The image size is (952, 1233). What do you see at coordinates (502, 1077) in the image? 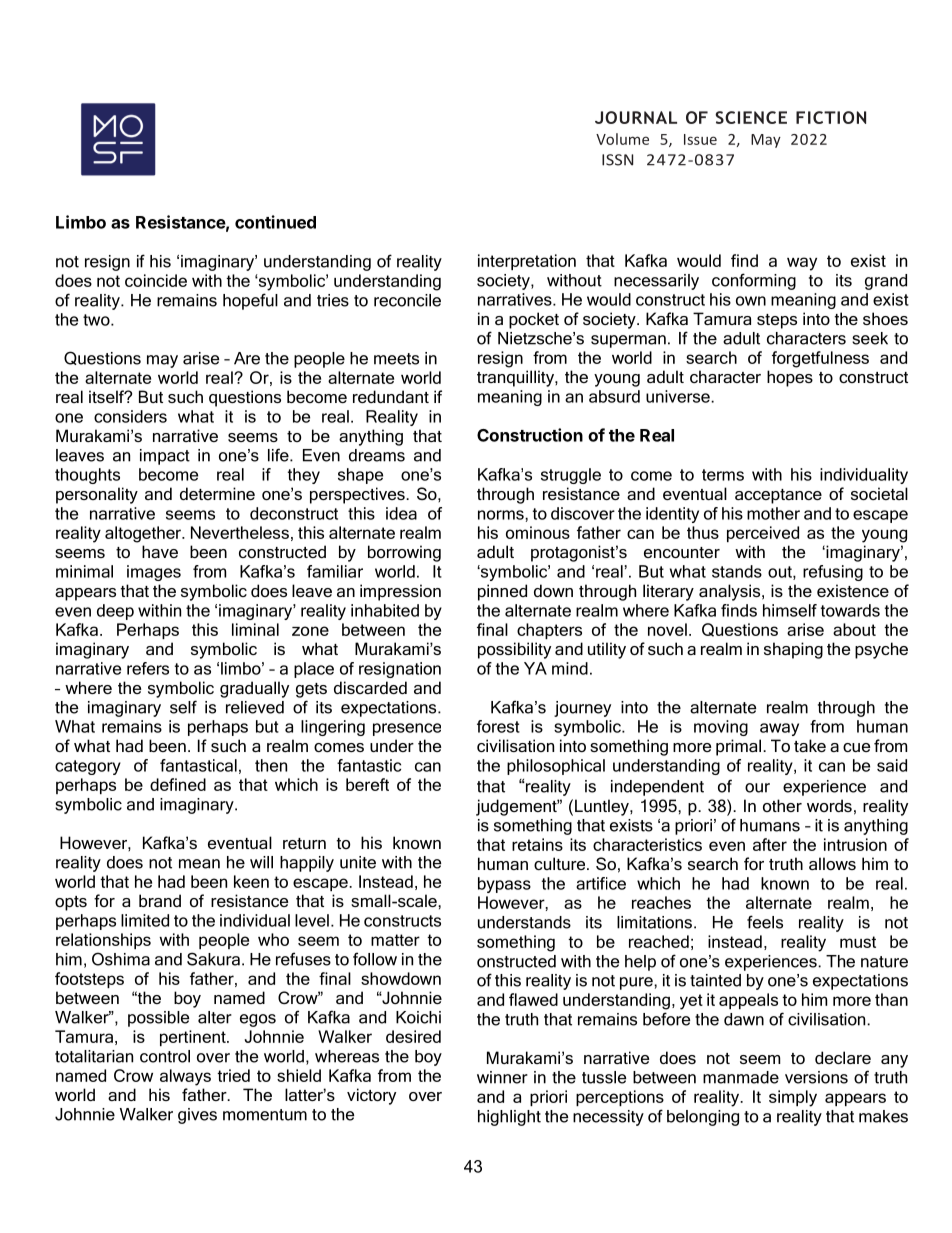
I see `winner` at bounding box center [502, 1077].
